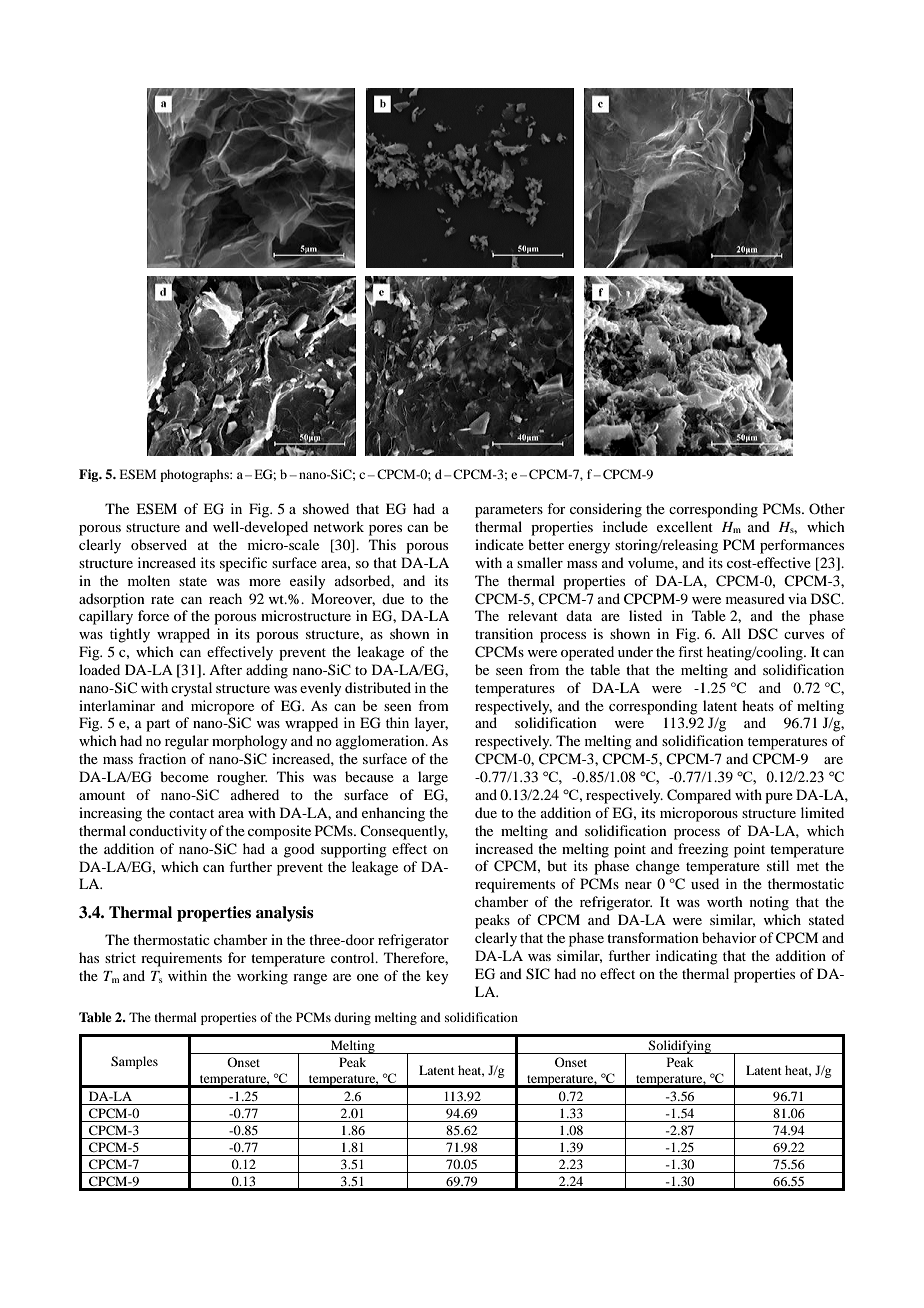  Describe the element at coordinates (352, 1018) in the document. I see `during` at that location.
